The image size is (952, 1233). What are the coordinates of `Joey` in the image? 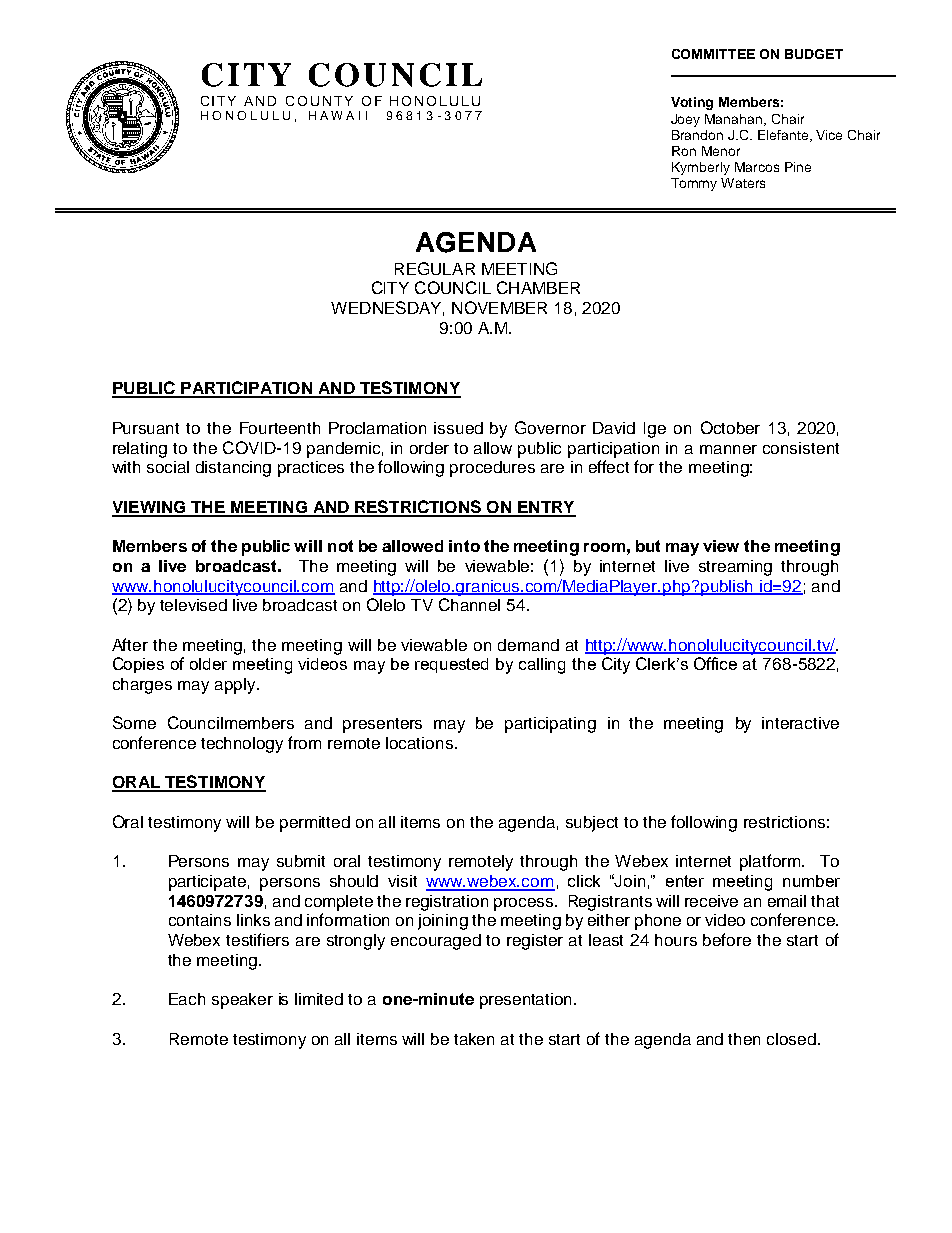 It's located at (685, 120).
